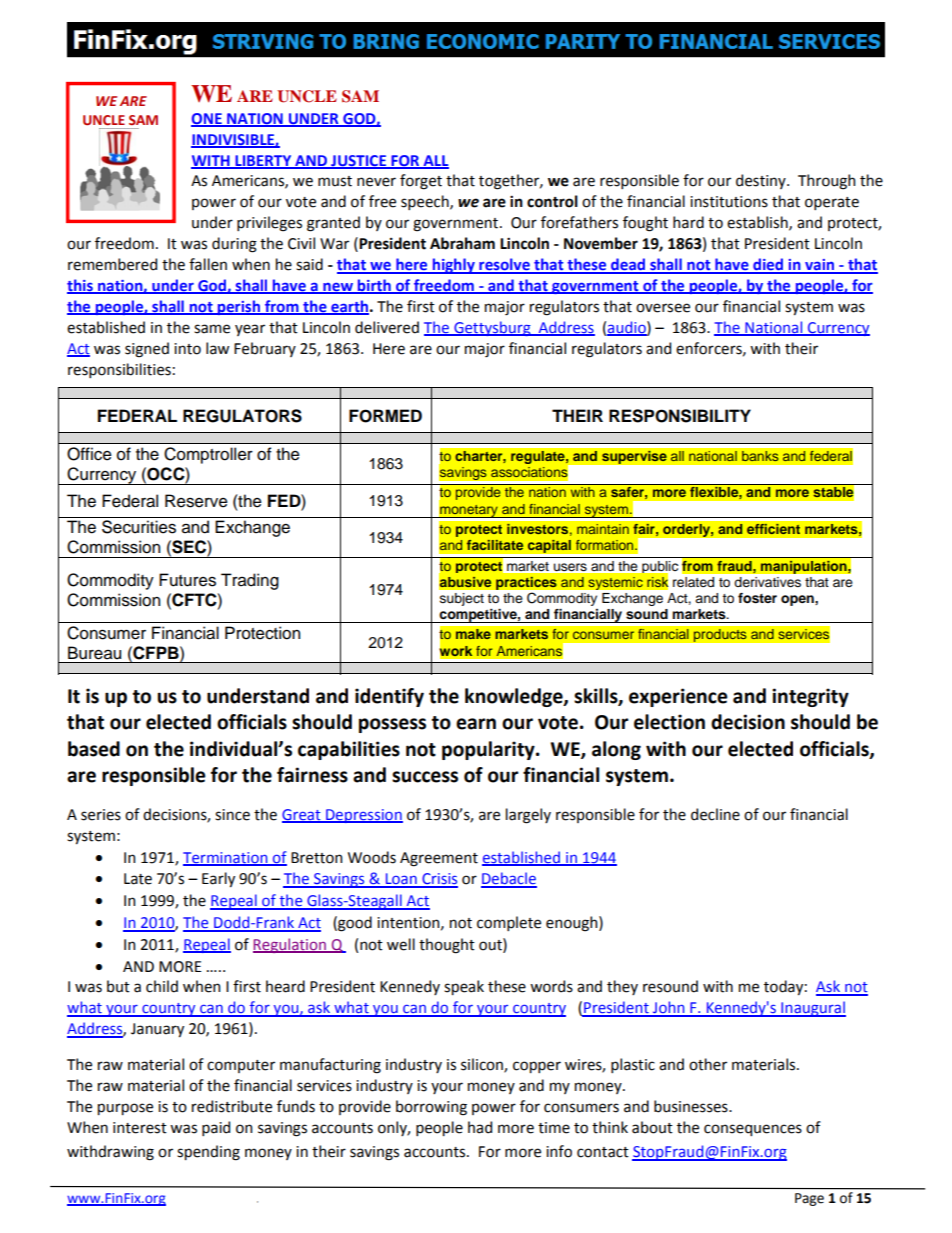 The width and height of the screenshot is (952, 1233). Describe the element at coordinates (208, 1153) in the screenshot. I see `spending` at that location.
